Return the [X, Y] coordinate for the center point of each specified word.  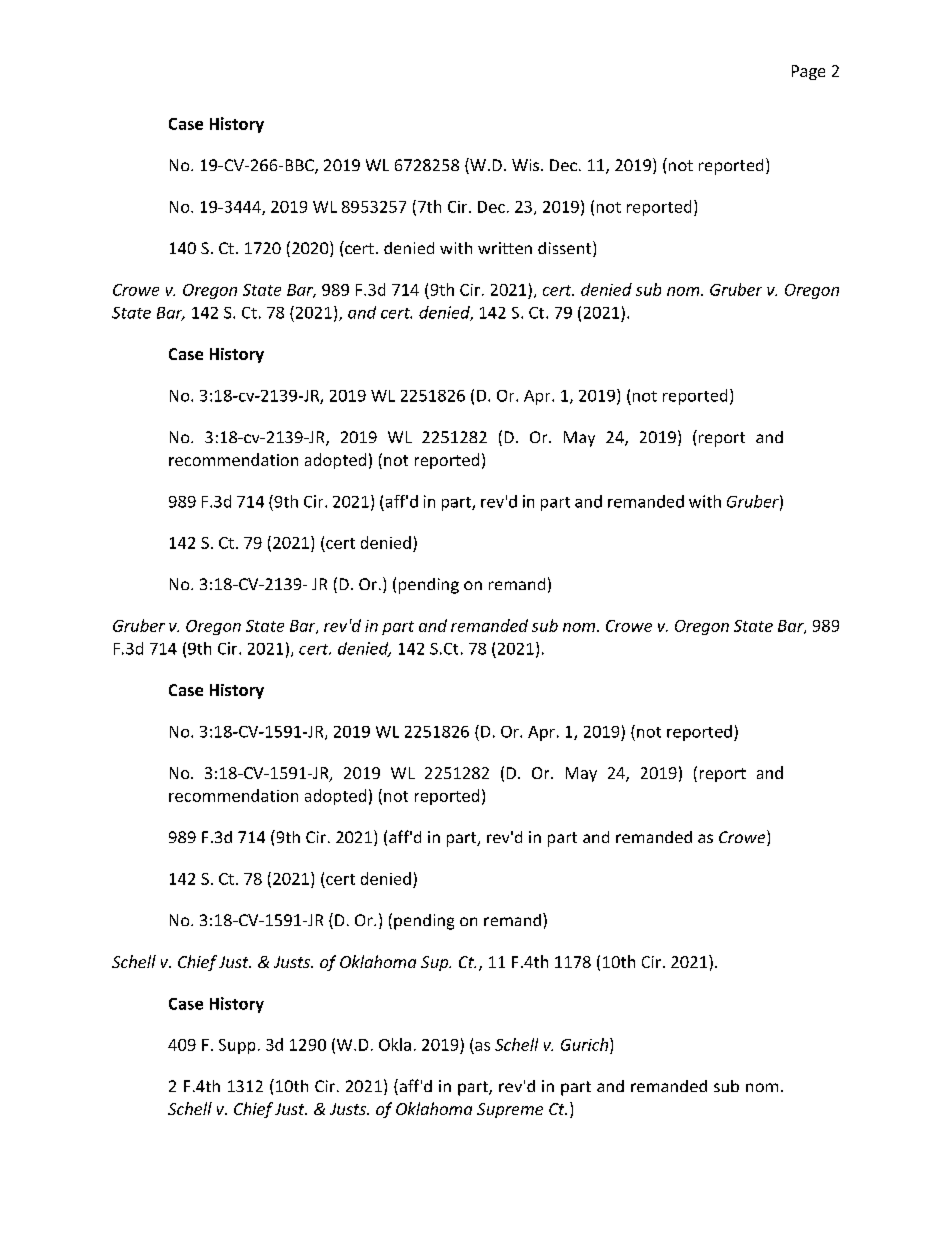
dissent [566, 249]
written [505, 248]
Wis [527, 165]
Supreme [510, 1110]
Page [808, 72]
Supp [237, 1046]
